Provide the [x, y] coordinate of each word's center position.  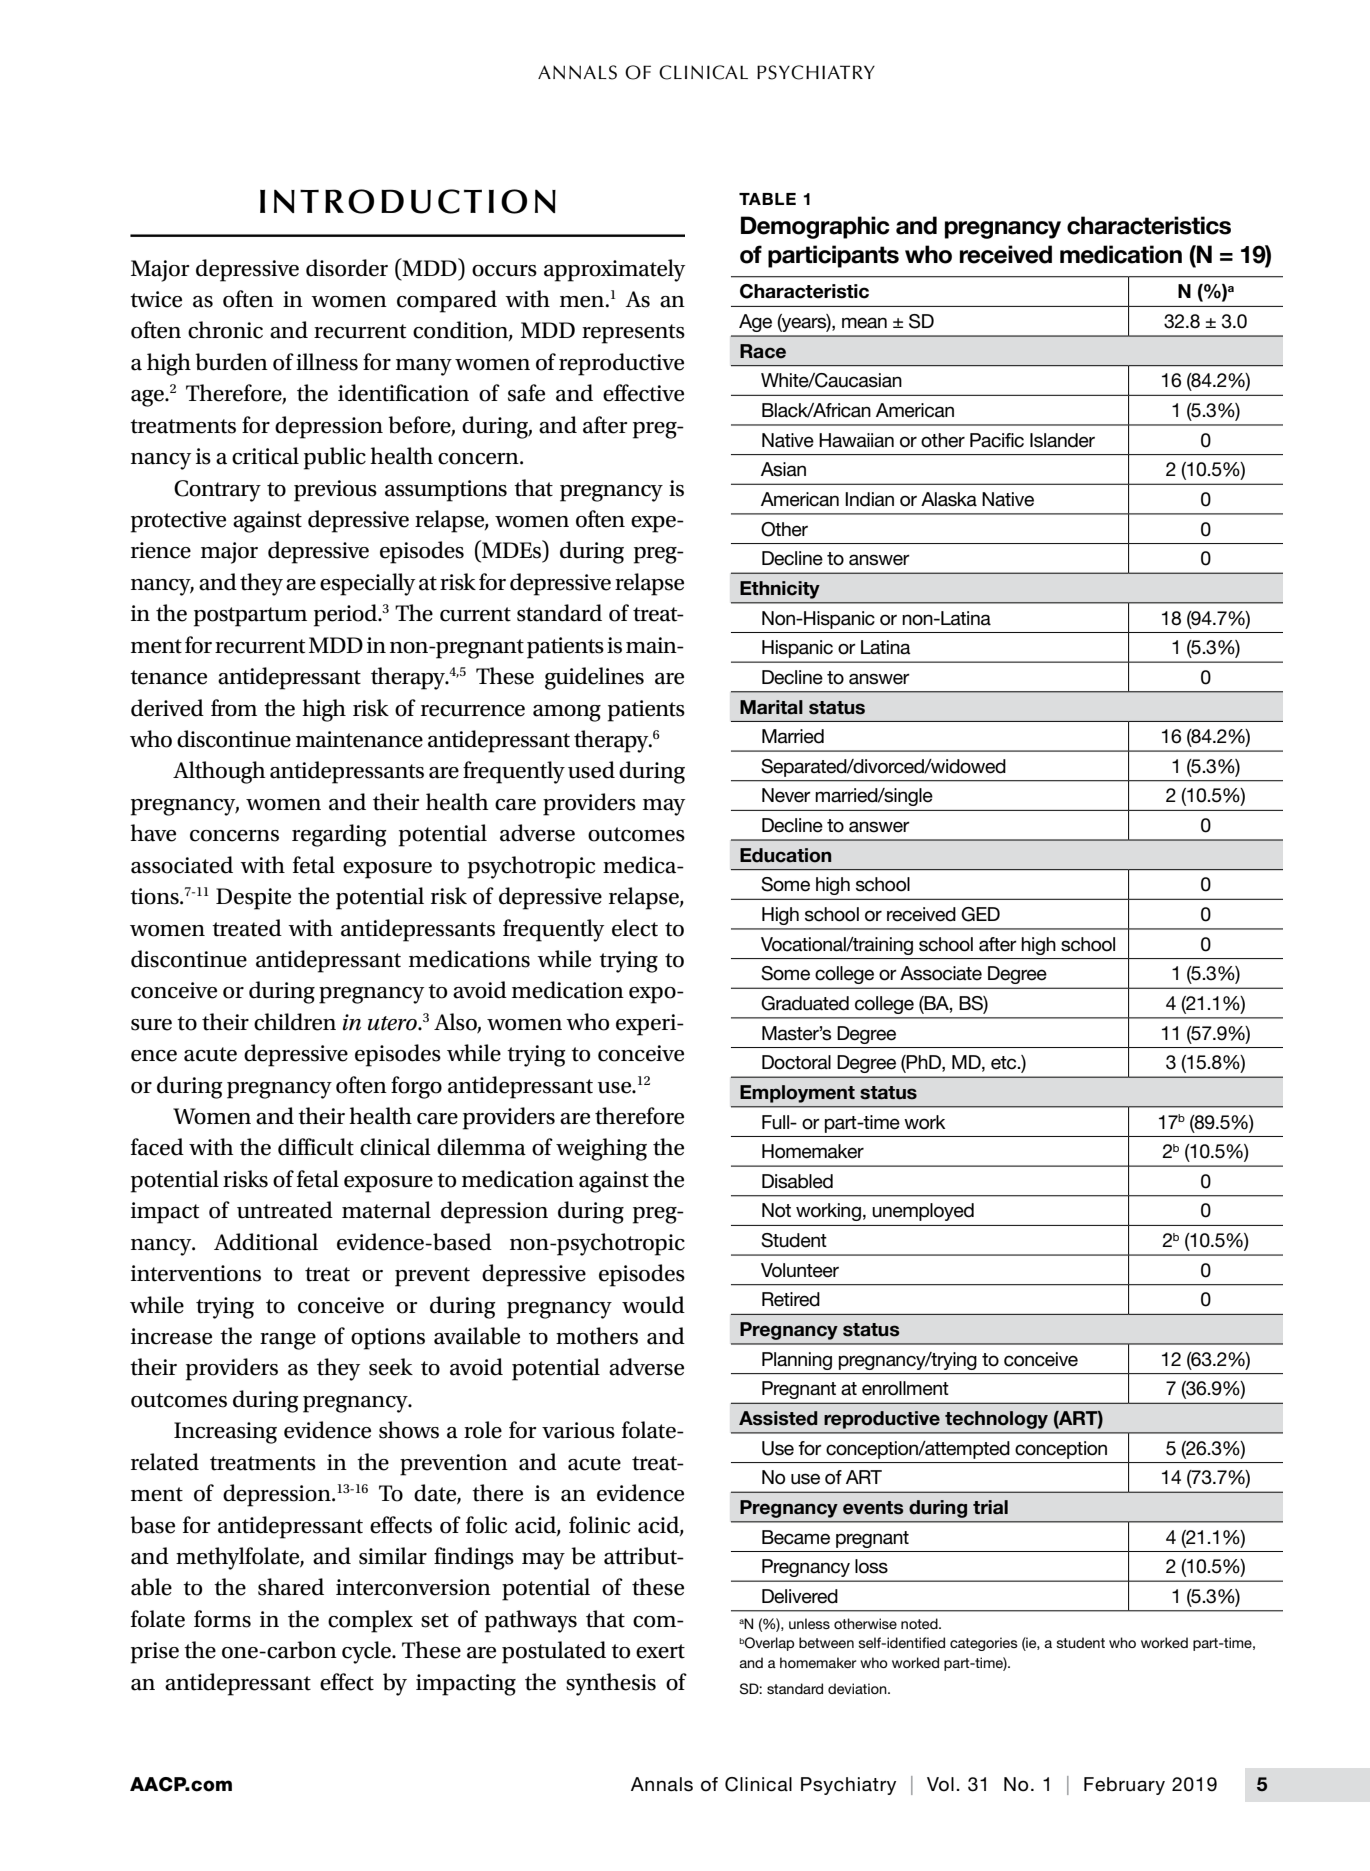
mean [864, 323]
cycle [367, 1652]
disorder [347, 268]
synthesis [611, 1684]
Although [219, 772]
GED [980, 914]
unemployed [923, 1212]
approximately [614, 270]
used [591, 770]
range [288, 1341]
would [653, 1305]
